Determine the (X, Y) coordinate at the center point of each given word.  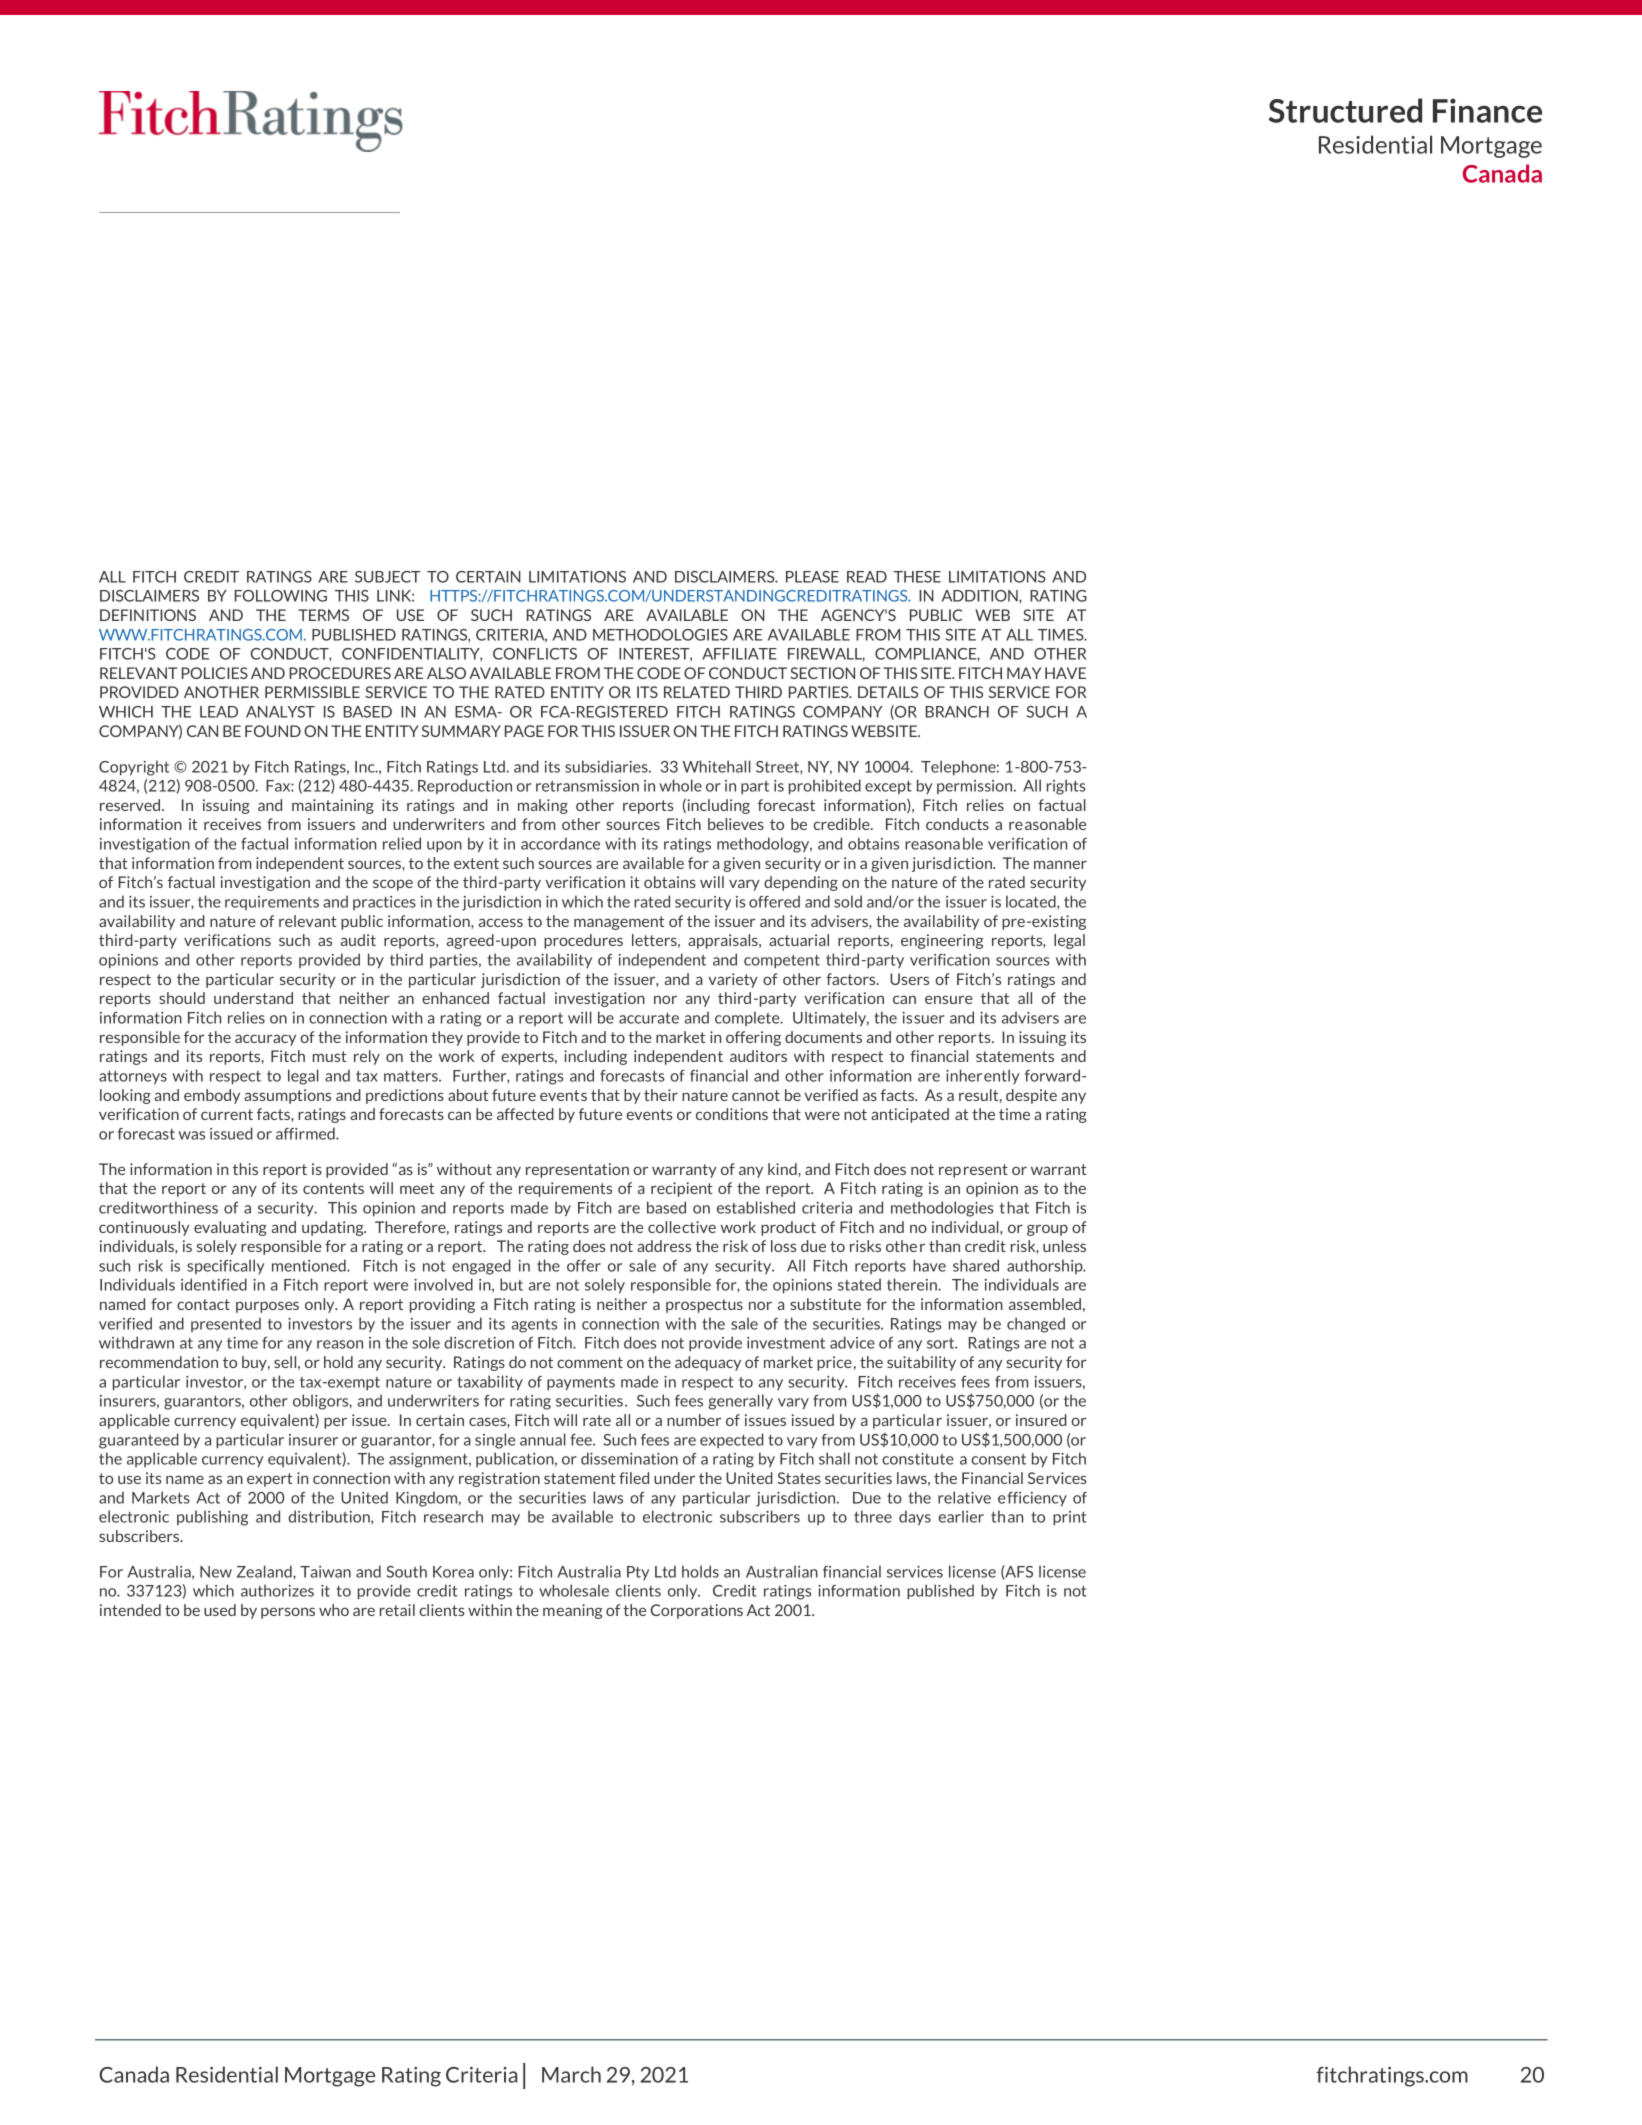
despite (1031, 1096)
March (571, 2074)
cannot (756, 1095)
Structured (1345, 110)
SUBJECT (388, 577)
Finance (1487, 110)
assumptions (287, 1096)
